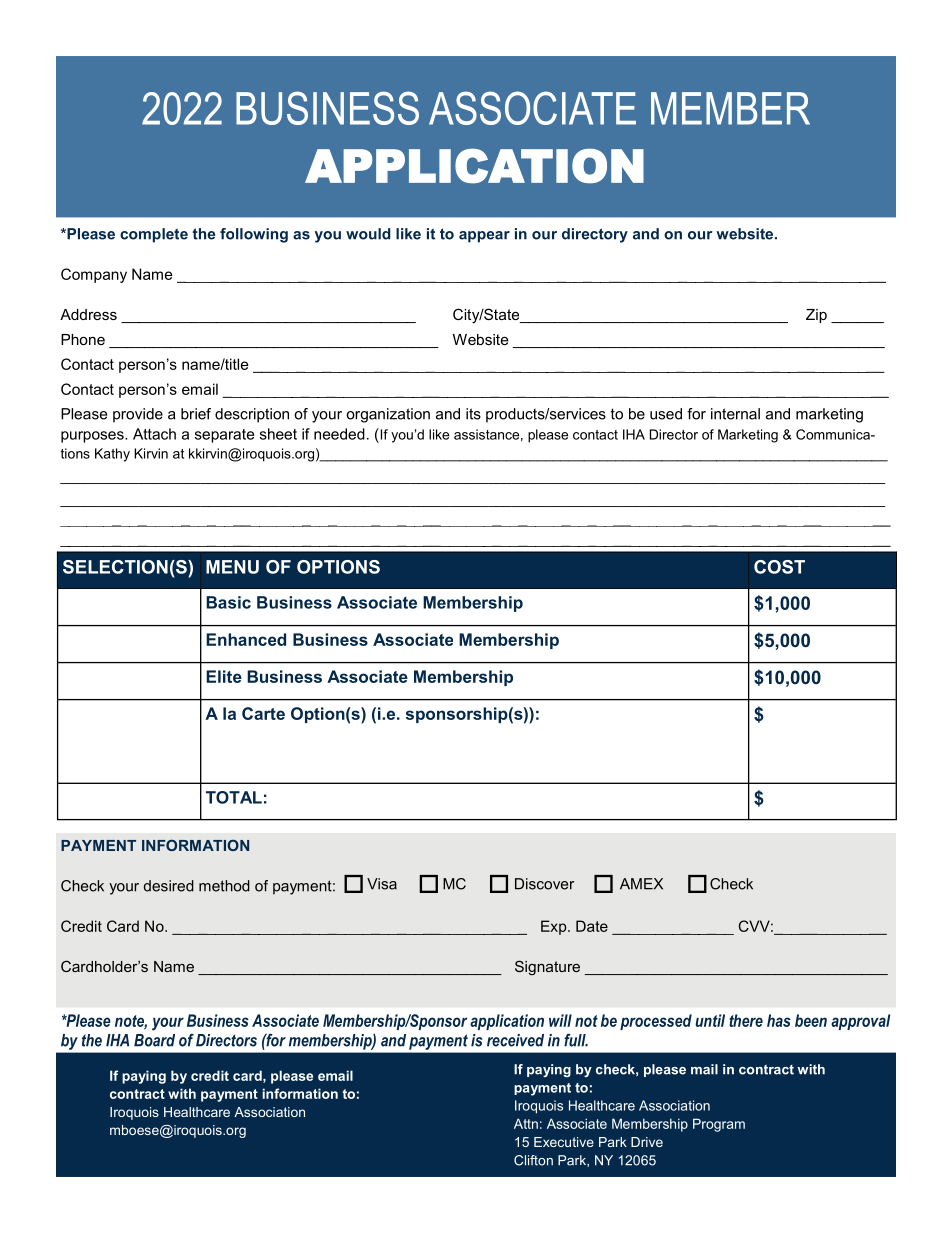  I want to click on its, so click(473, 414).
